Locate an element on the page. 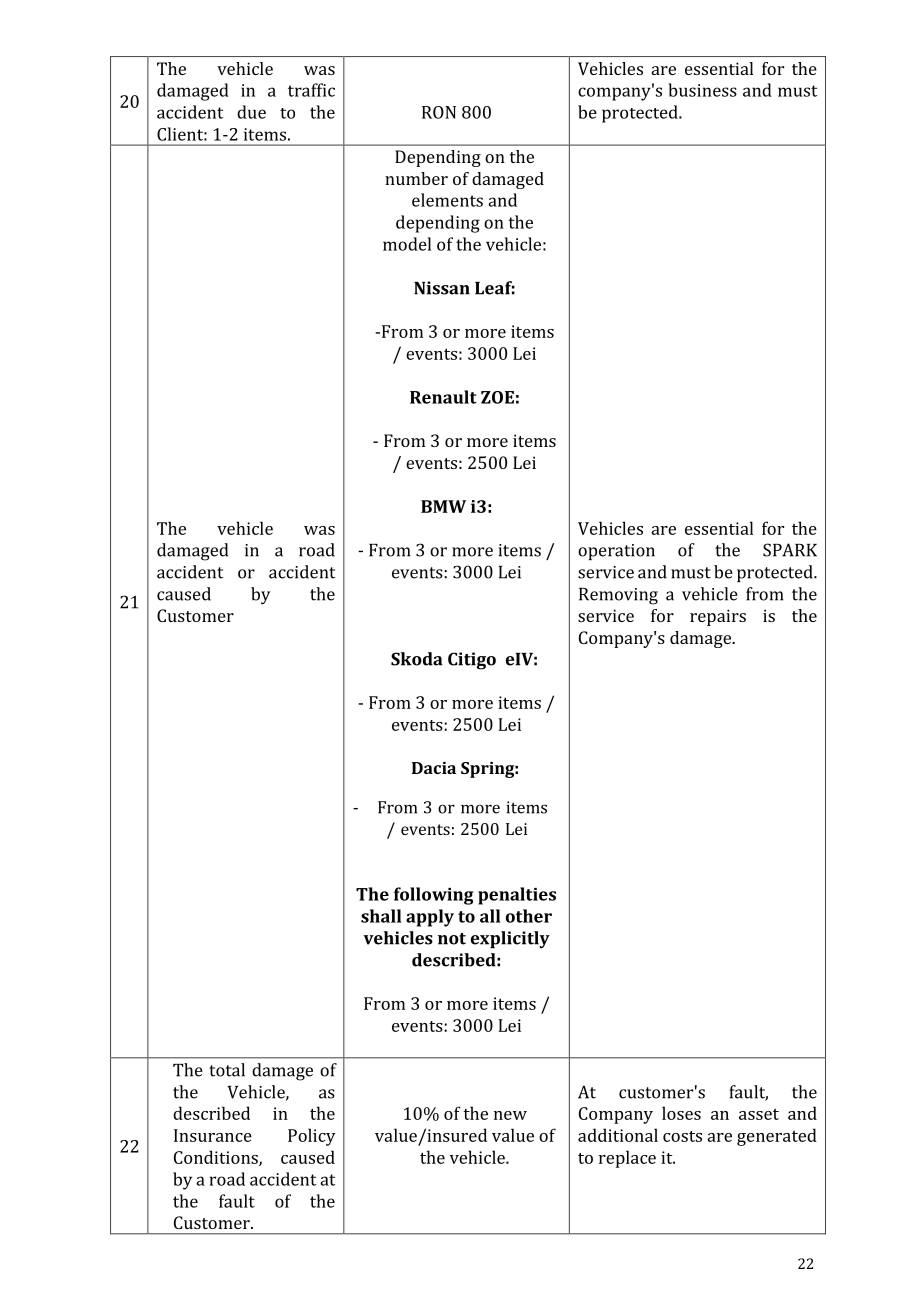 This image has height=1308, width=924. SPARK is located at coordinates (790, 550).
